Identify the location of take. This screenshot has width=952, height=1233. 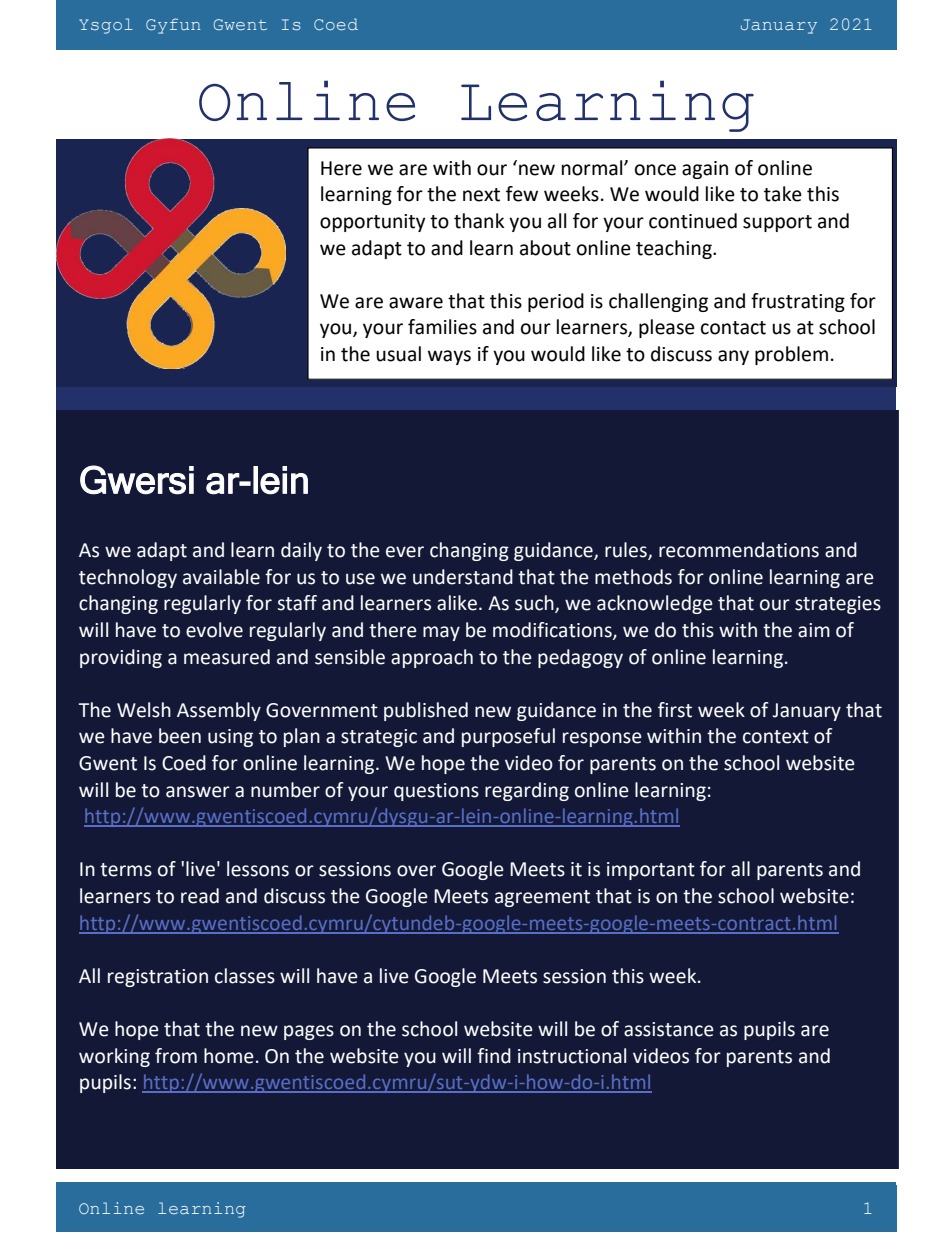
(783, 194).
